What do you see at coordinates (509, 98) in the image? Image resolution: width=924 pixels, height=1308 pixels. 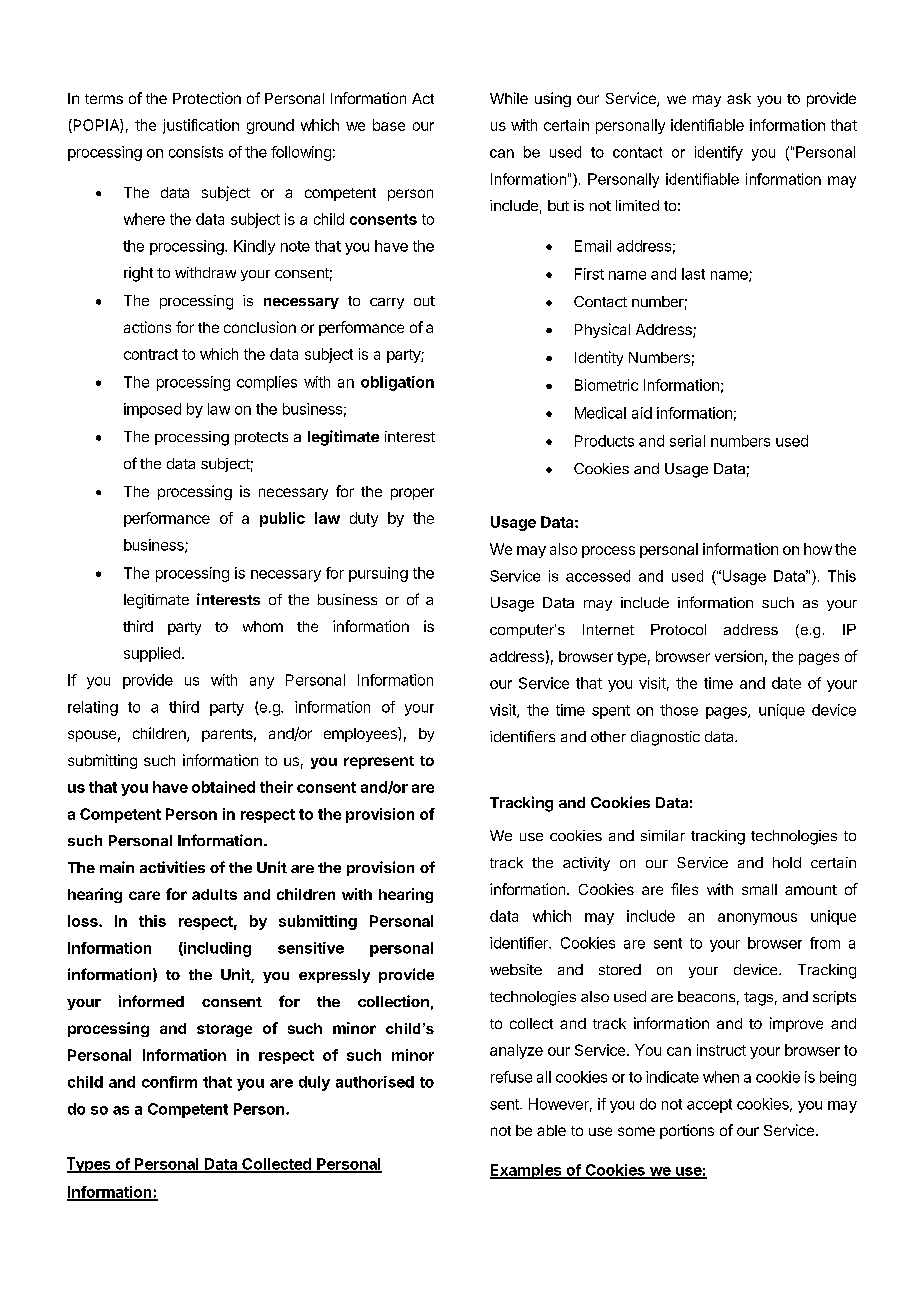 I see `While` at bounding box center [509, 98].
